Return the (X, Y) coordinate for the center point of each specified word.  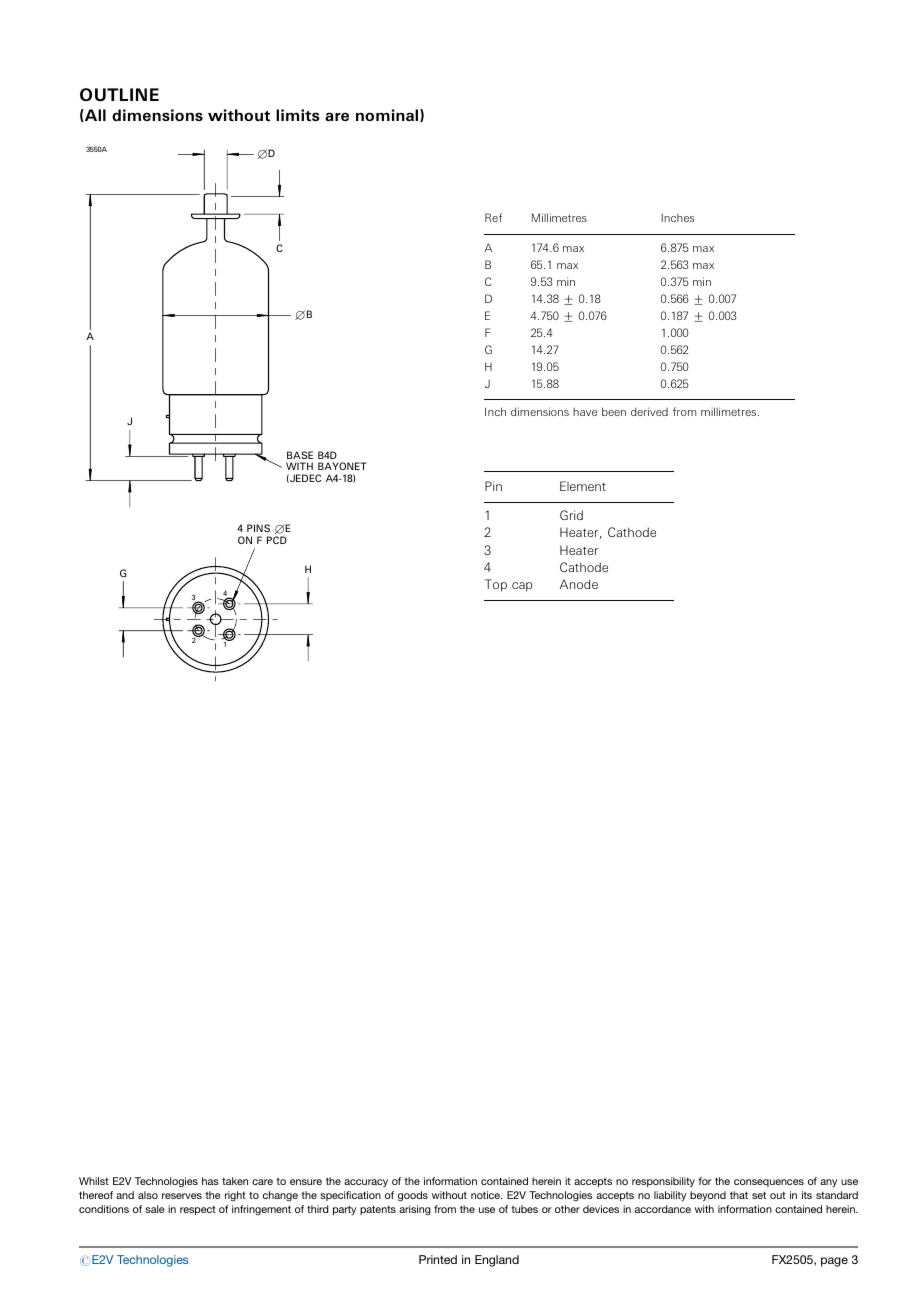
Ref (493, 217)
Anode (579, 584)
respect (198, 1210)
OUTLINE (119, 95)
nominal (388, 115)
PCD (277, 540)
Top (496, 585)
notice (486, 1195)
